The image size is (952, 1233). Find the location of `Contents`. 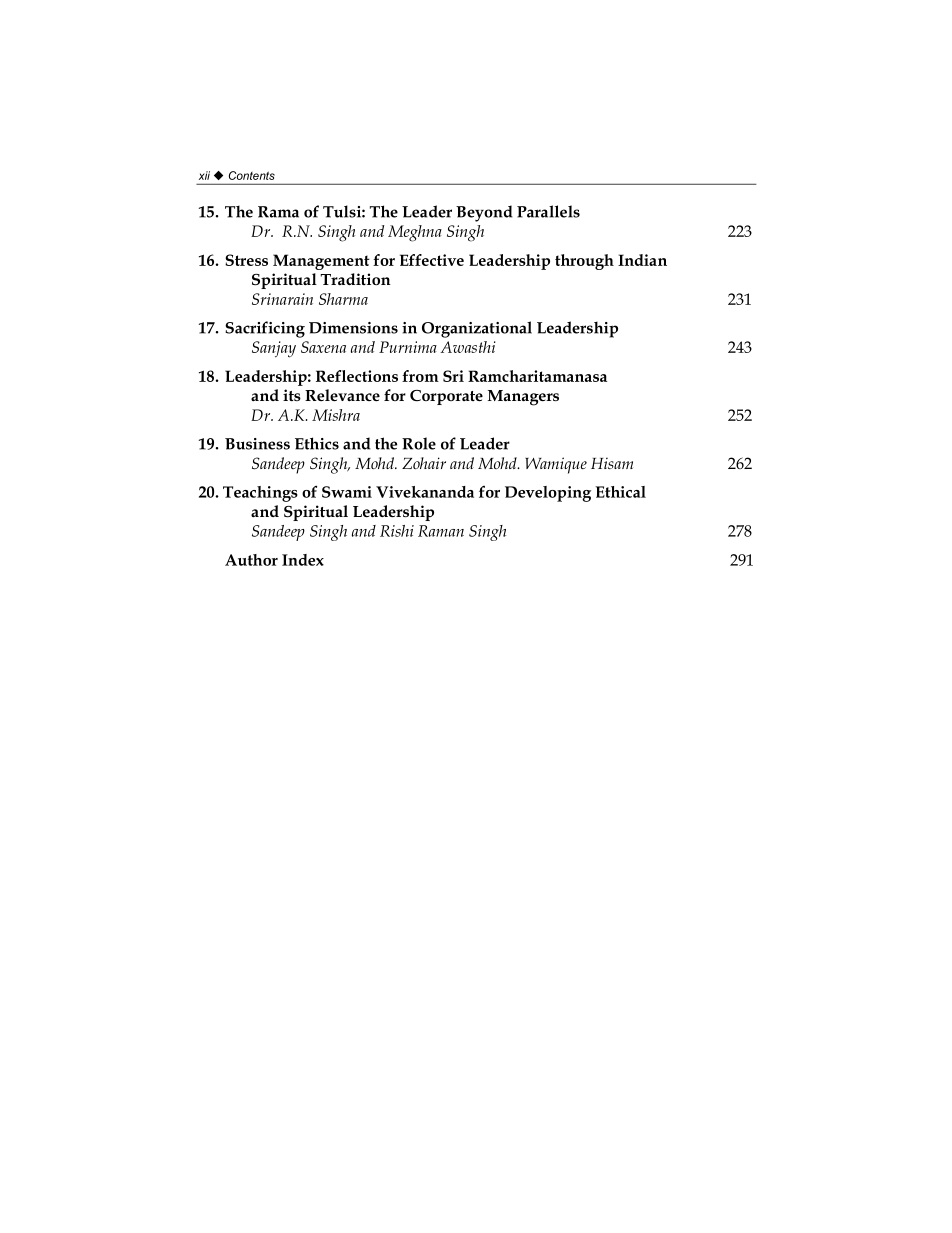

Contents is located at coordinates (252, 175).
